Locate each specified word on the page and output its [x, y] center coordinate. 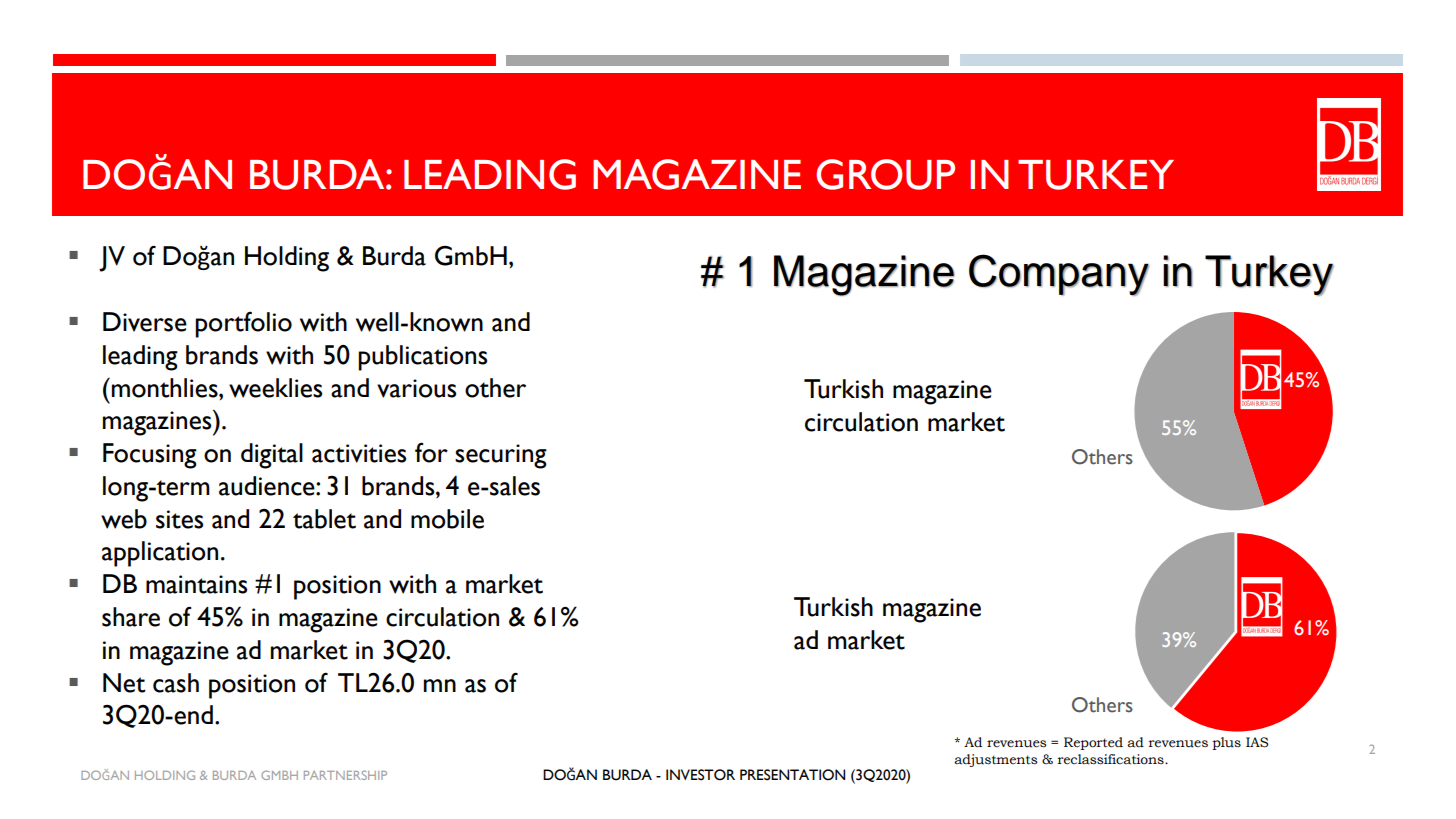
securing [501, 456]
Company [1059, 275]
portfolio [243, 324]
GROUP [885, 174]
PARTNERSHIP [345, 775]
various [416, 388]
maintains [196, 584]
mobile [447, 519]
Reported [1093, 743]
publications [422, 358]
